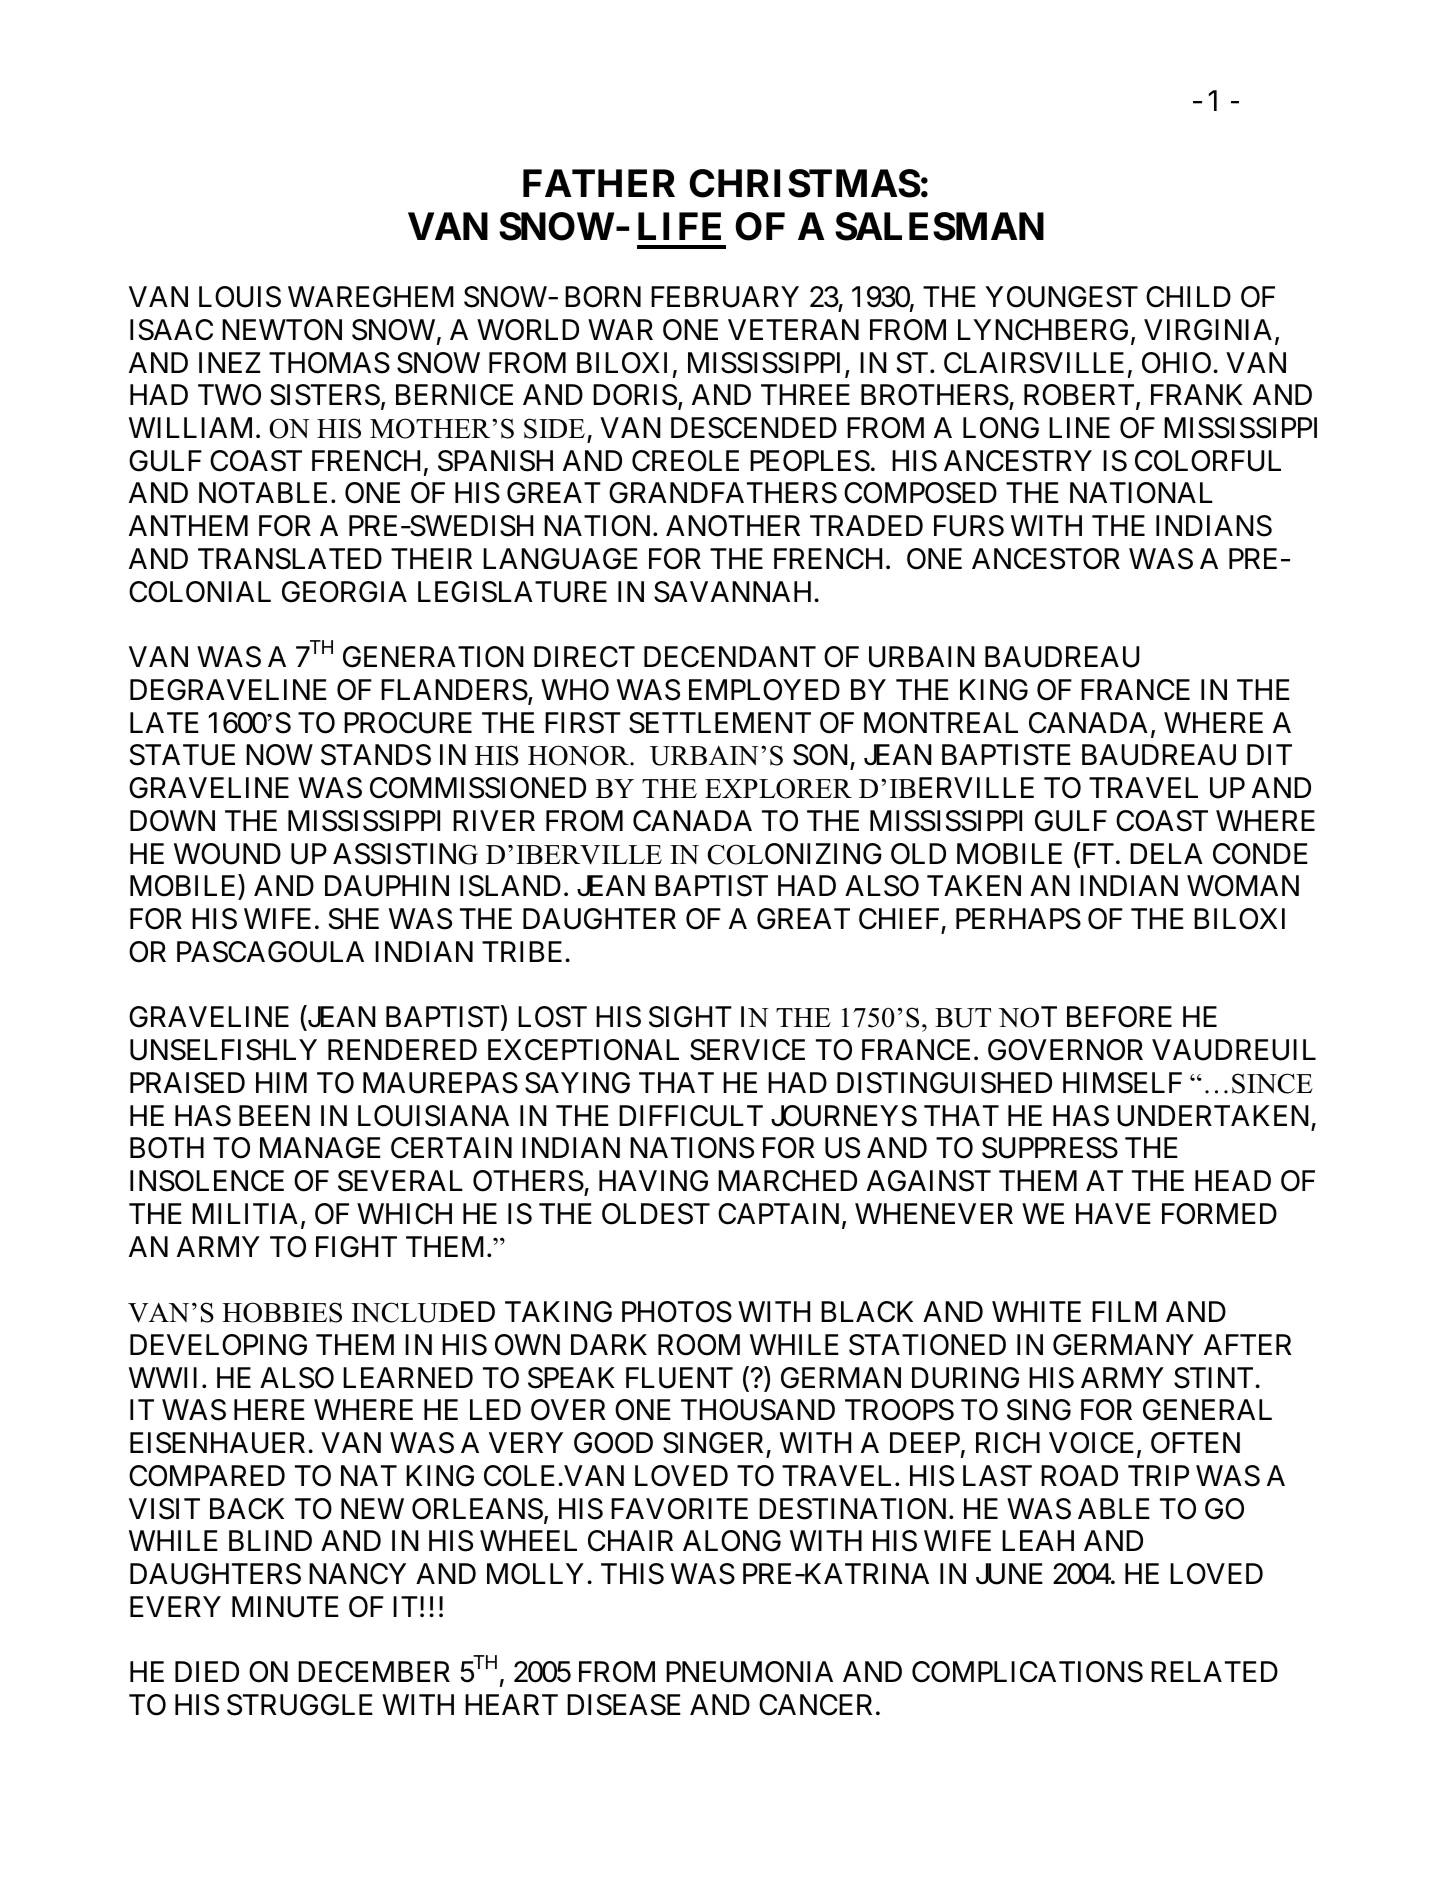 This screenshot has height=1879, width=1452. What do you see at coordinates (300, 1705) in the screenshot?
I see `STRUGGLE` at bounding box center [300, 1705].
